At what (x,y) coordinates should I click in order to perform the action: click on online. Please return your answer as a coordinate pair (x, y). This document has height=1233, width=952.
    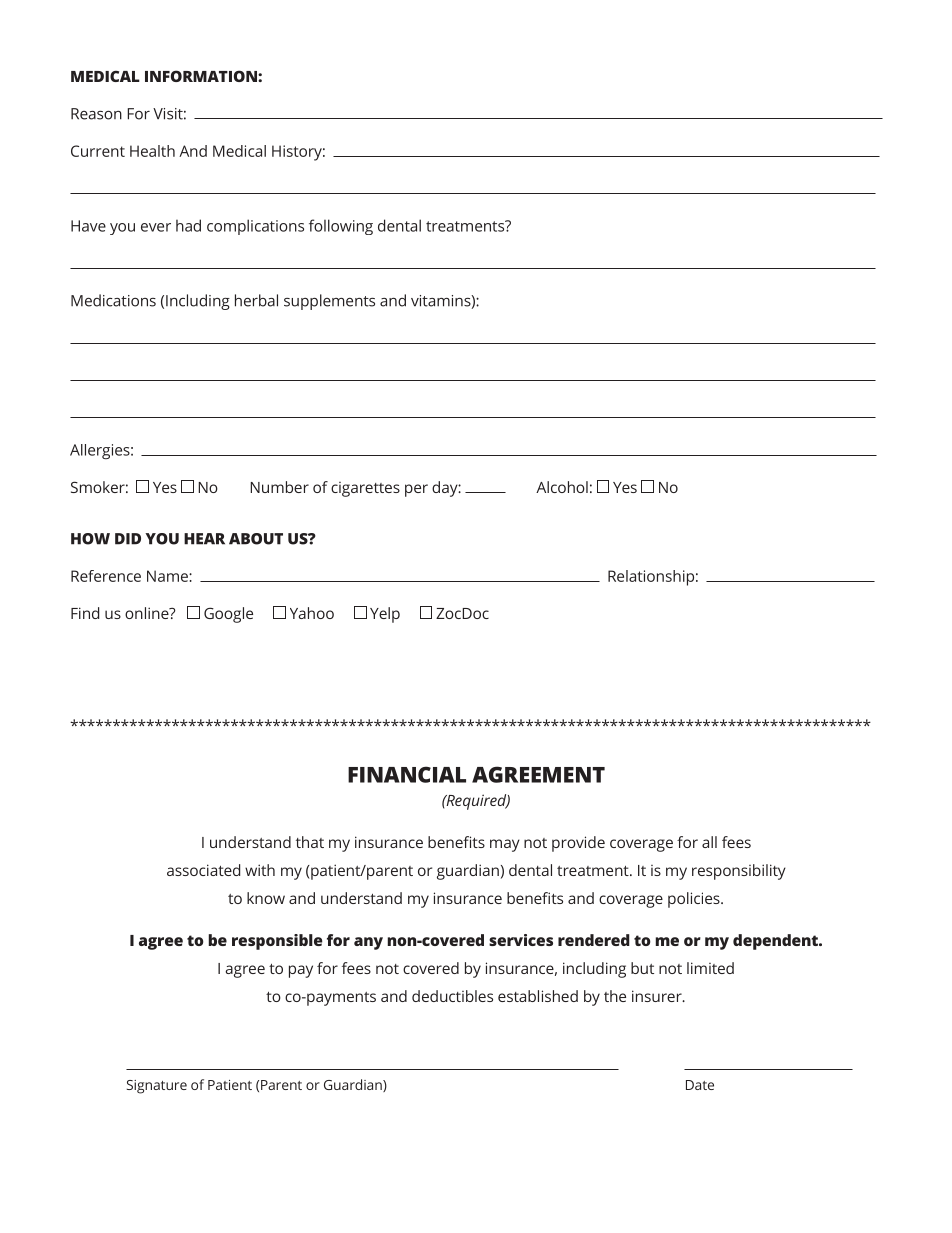
    Looking at the image, I should click on (148, 613).
